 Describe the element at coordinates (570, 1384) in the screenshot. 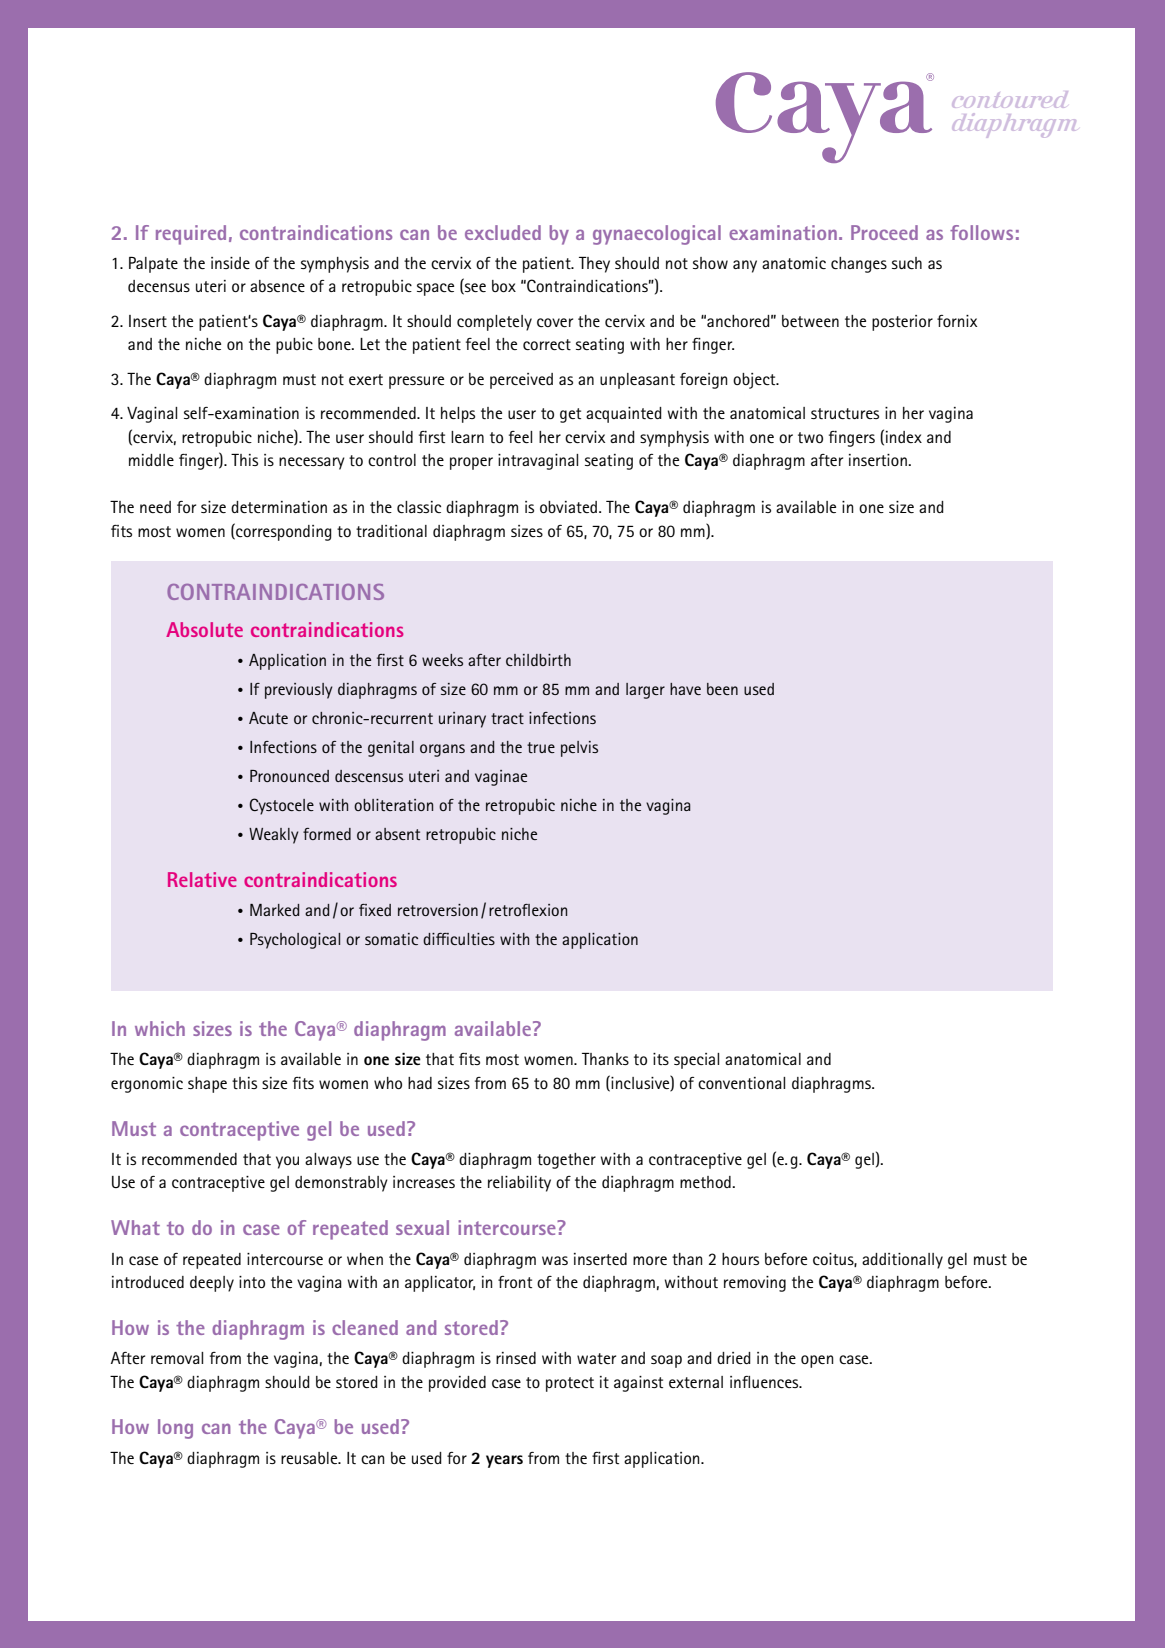

I see `protect` at that location.
